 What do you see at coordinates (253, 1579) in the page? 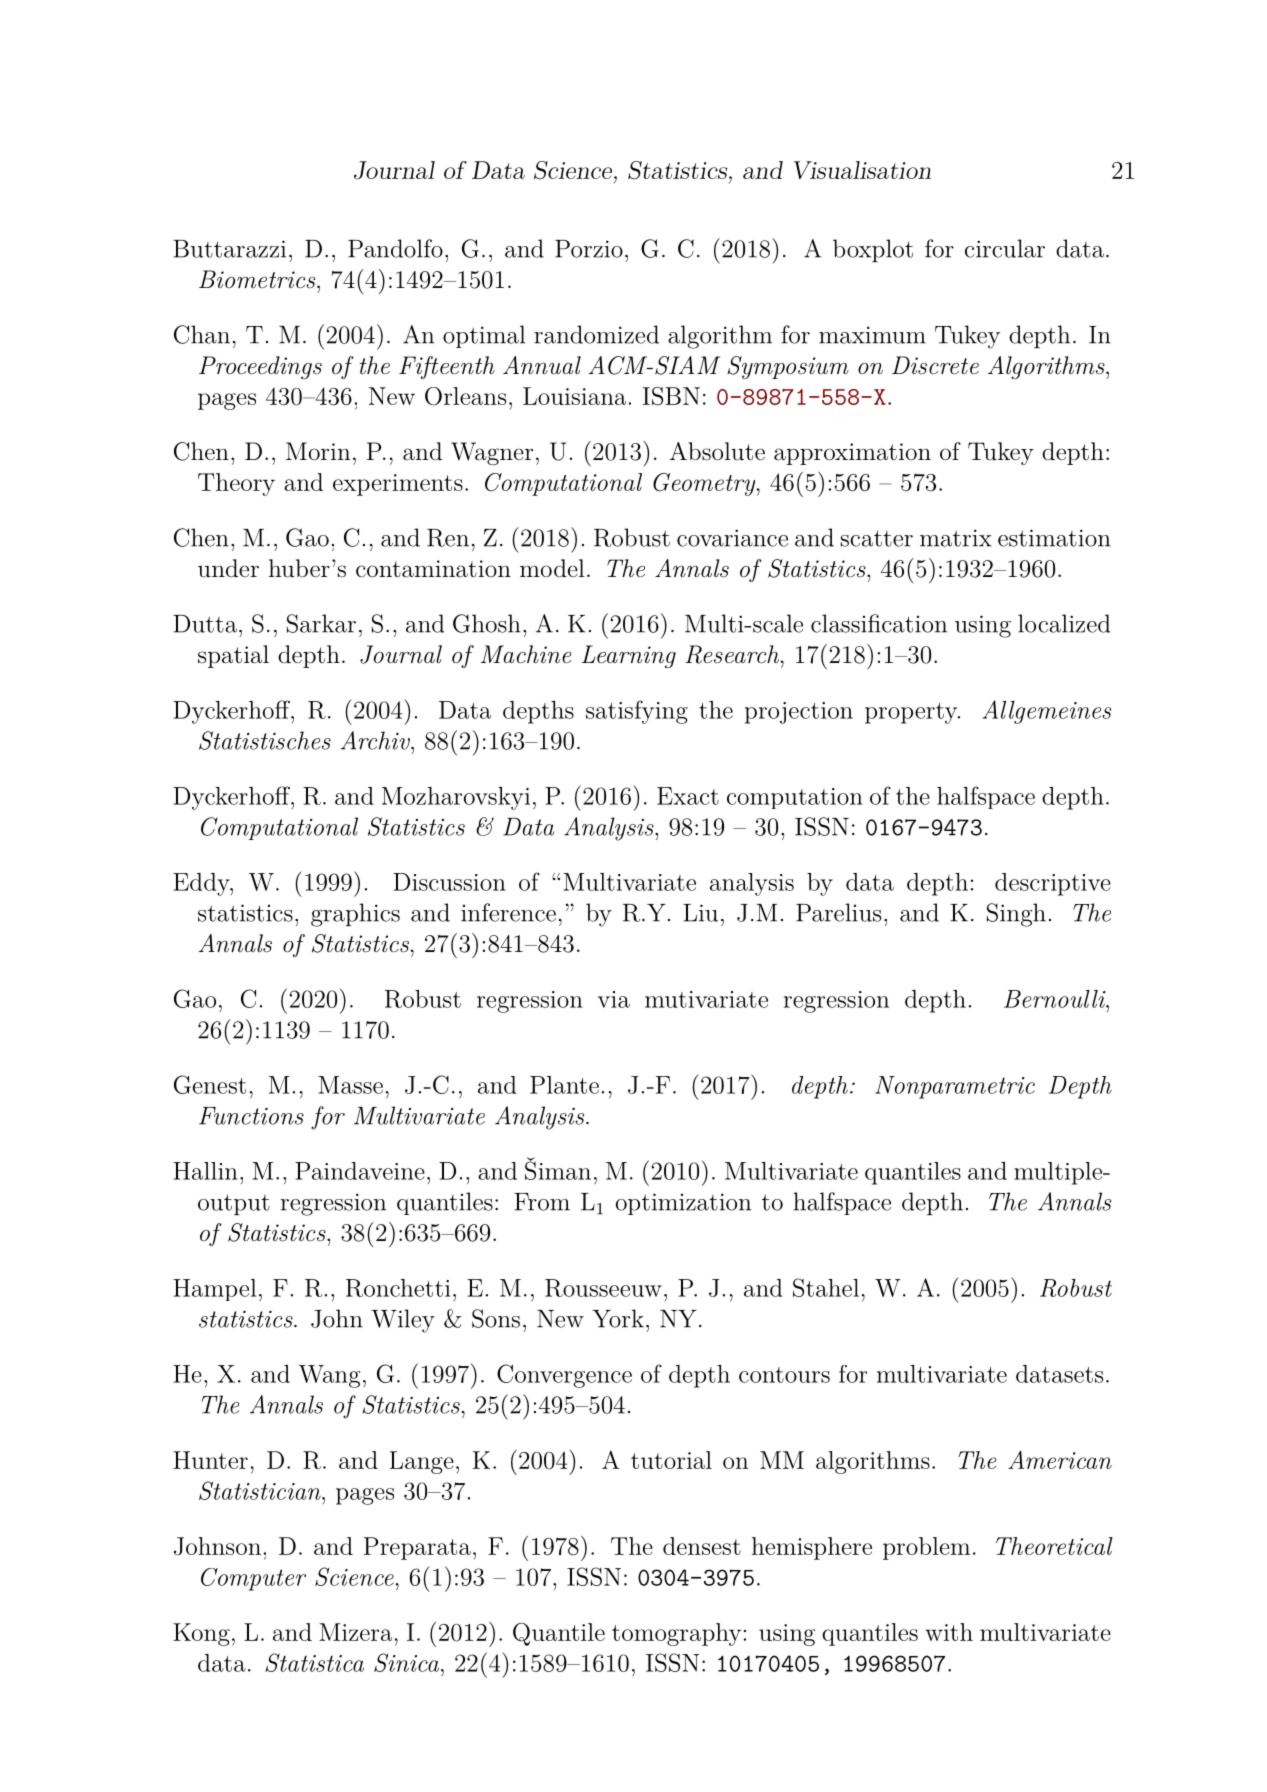
I see `Computer` at bounding box center [253, 1579].
